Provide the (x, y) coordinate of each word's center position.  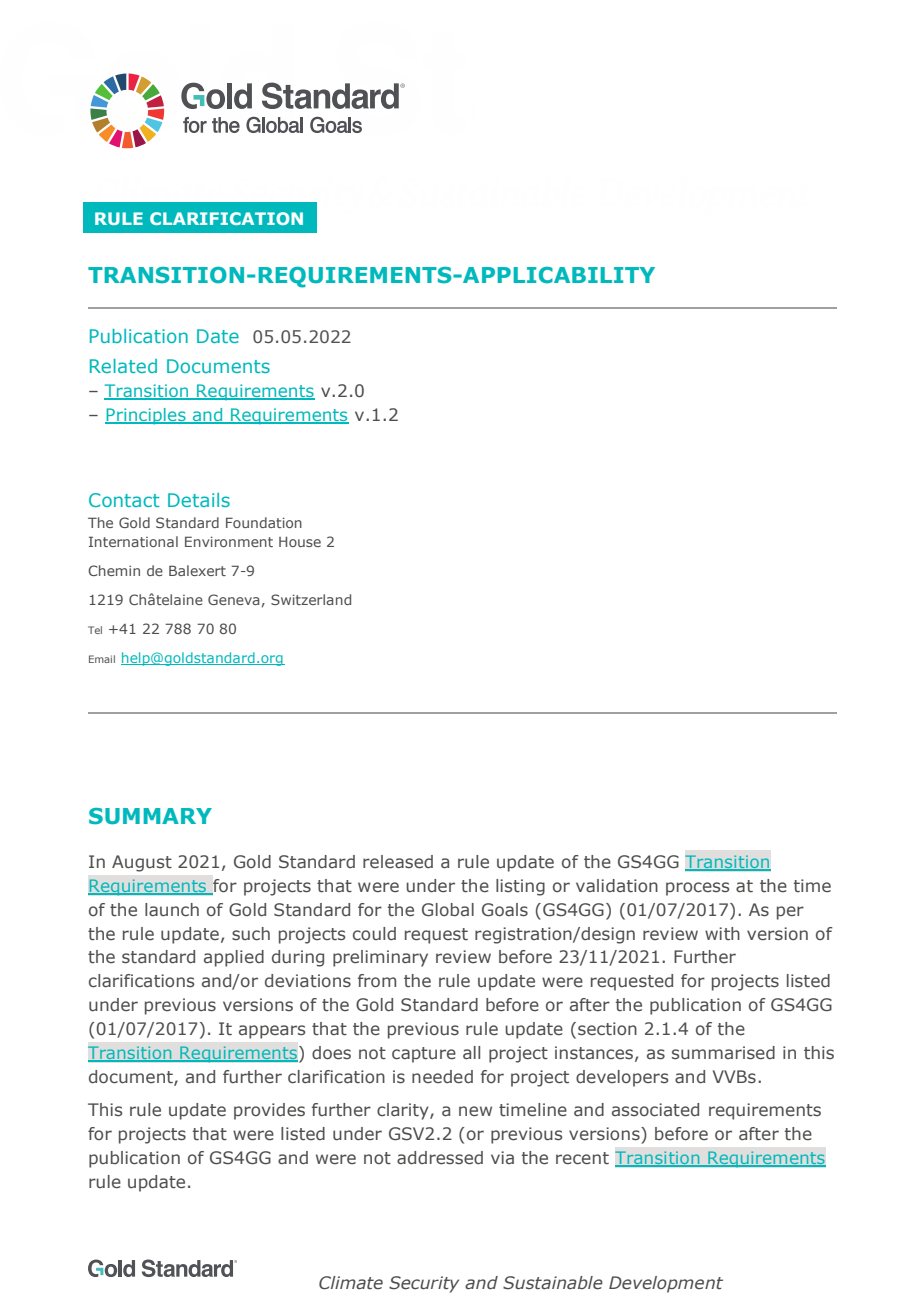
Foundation (264, 522)
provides (269, 1111)
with (722, 933)
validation (617, 885)
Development (666, 1284)
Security (424, 1284)
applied (234, 958)
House (300, 542)
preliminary (380, 958)
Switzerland (311, 599)
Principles (146, 416)
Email (102, 659)
